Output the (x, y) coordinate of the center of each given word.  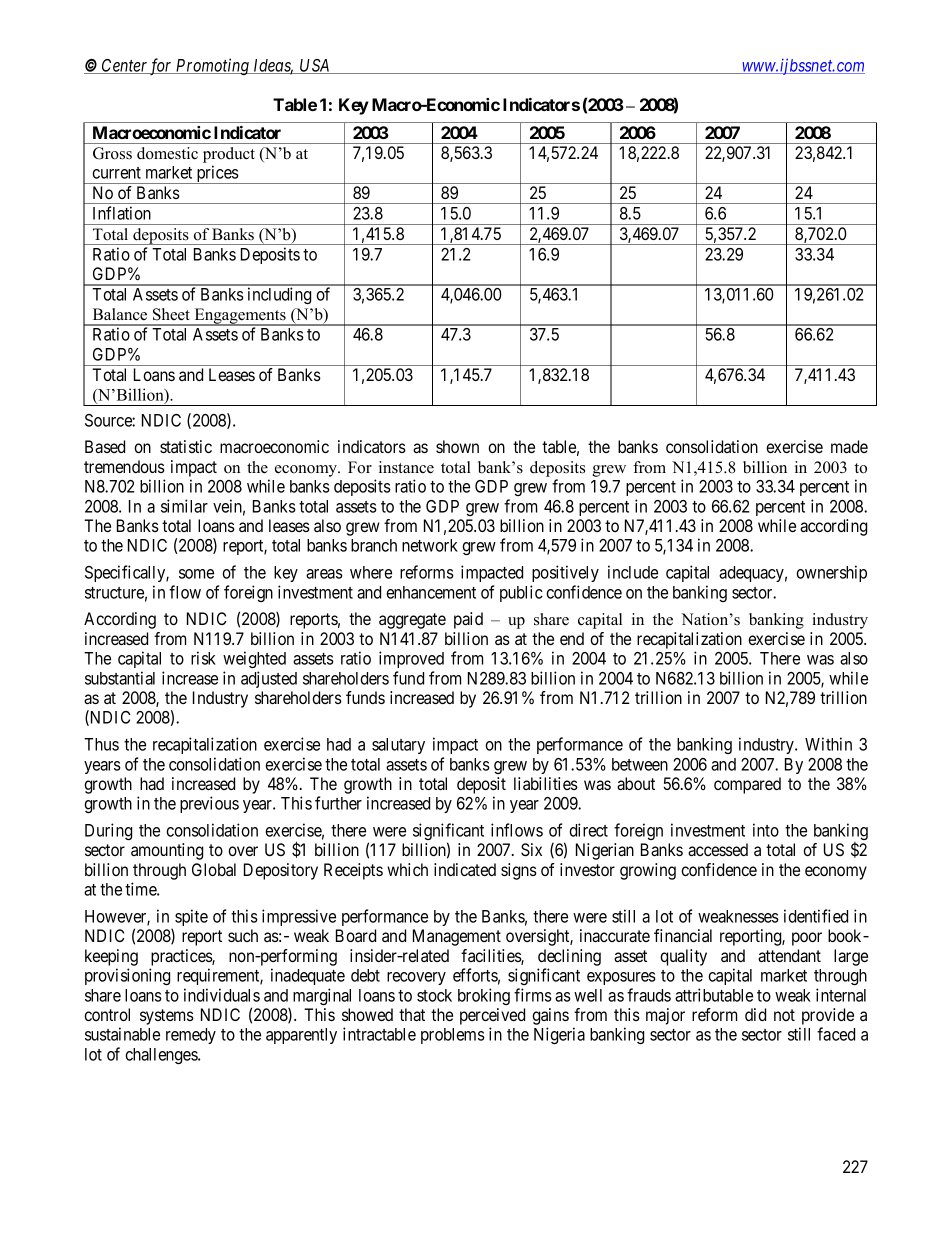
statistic (186, 446)
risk (203, 658)
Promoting (213, 66)
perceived (492, 1016)
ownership (831, 573)
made (849, 446)
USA (315, 66)
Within (828, 744)
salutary (398, 746)
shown (457, 446)
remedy (191, 1036)
